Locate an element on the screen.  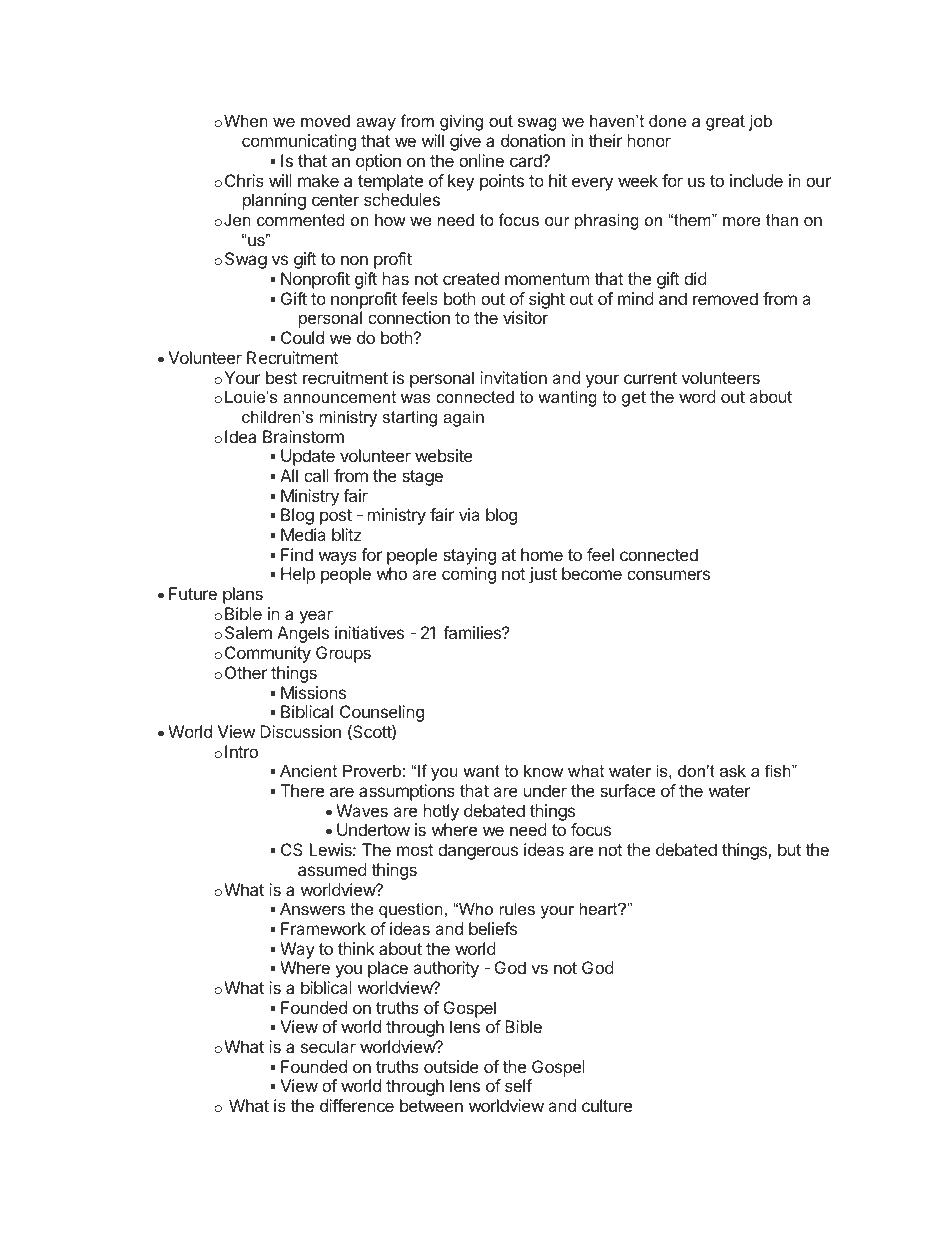
great is located at coordinates (725, 123).
